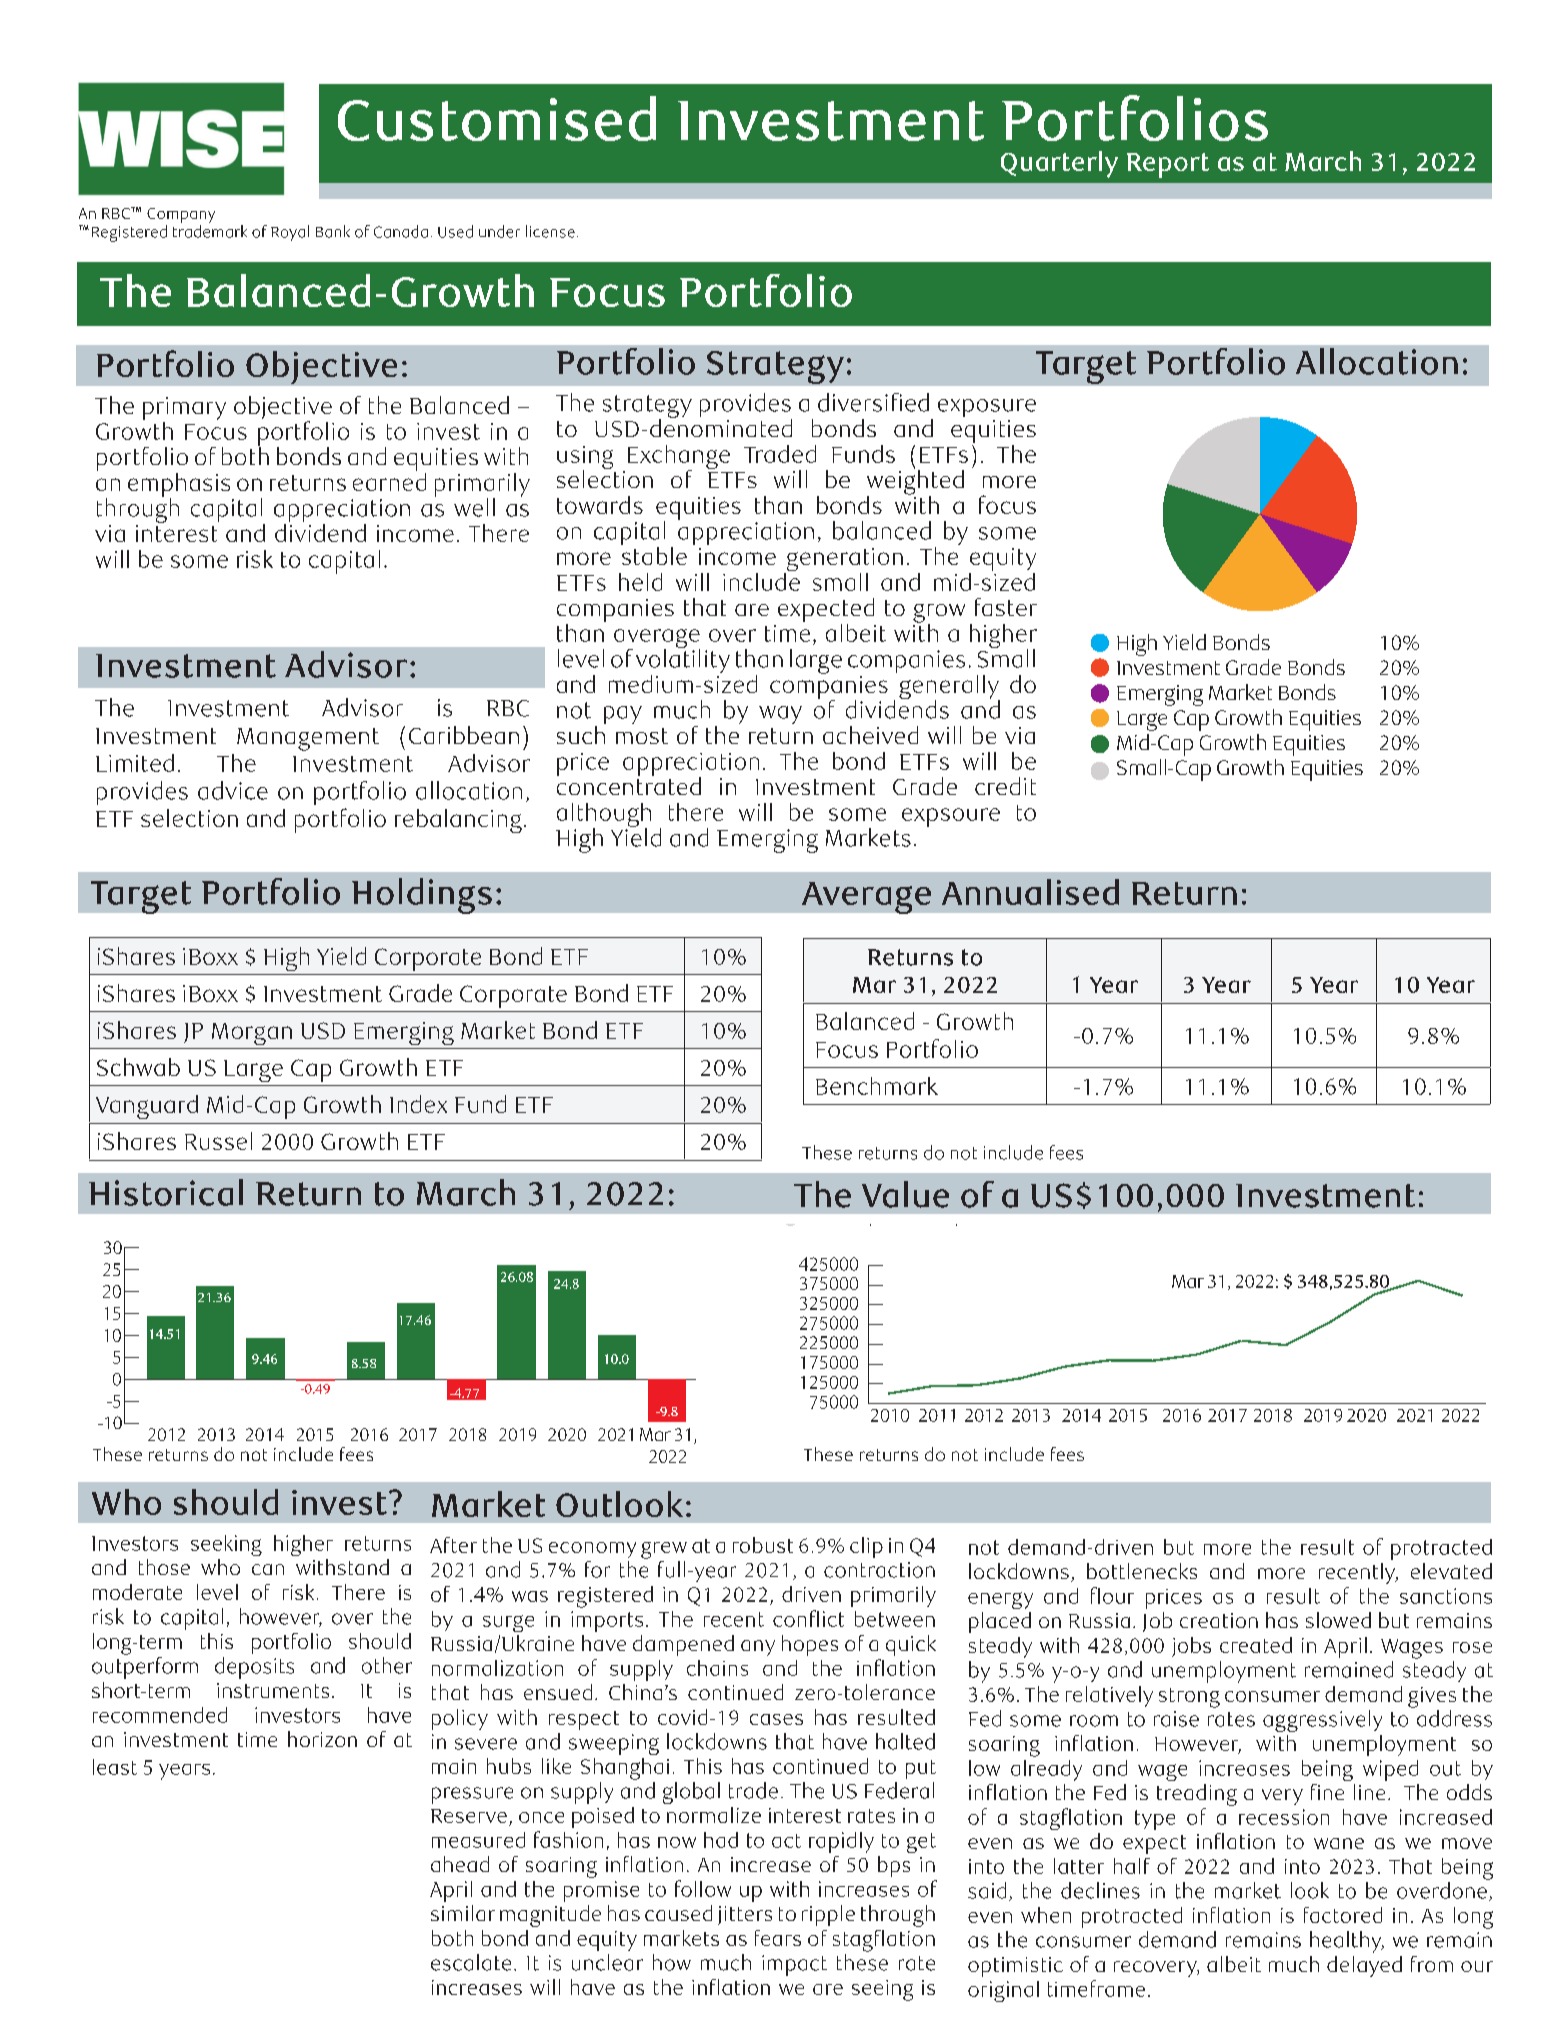 This document has height=2026, width=1566. I want to click on credit, so click(1005, 786).
